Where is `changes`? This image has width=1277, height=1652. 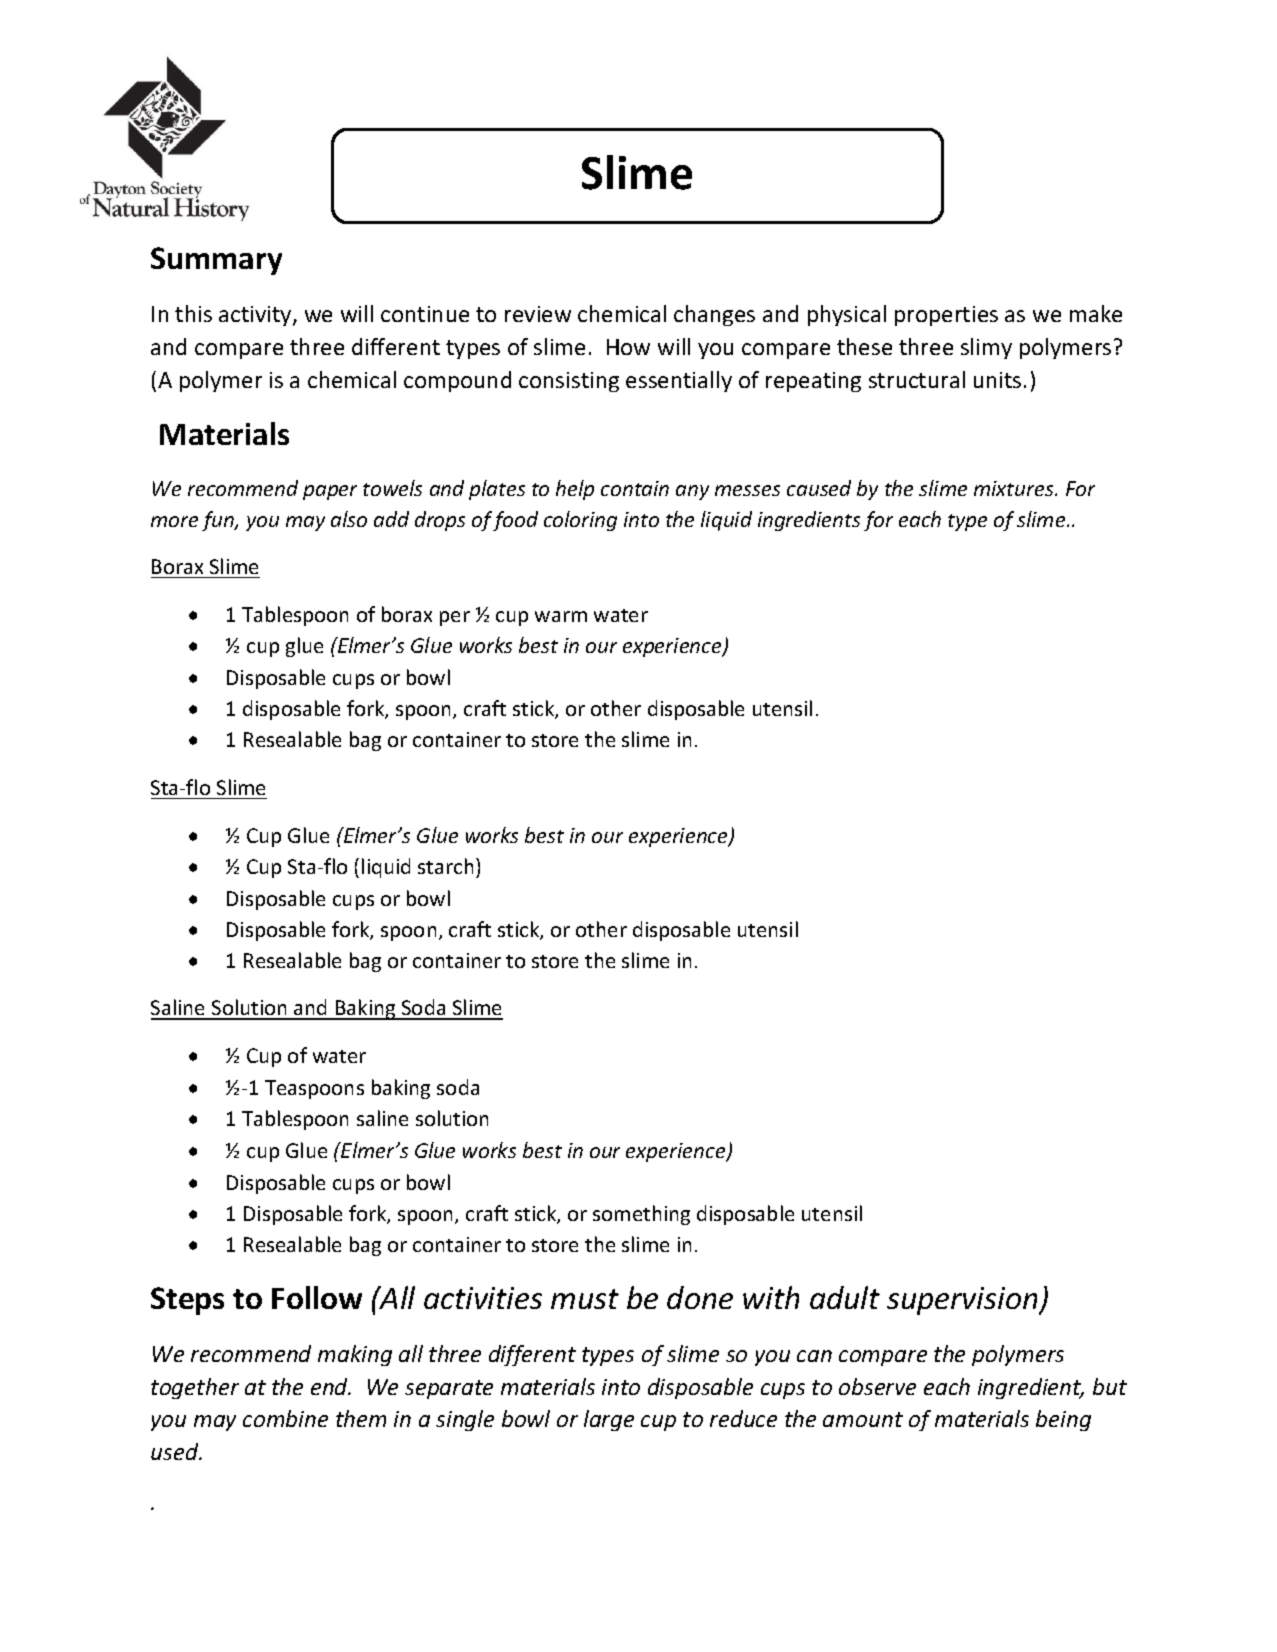
changes is located at coordinates (714, 315).
